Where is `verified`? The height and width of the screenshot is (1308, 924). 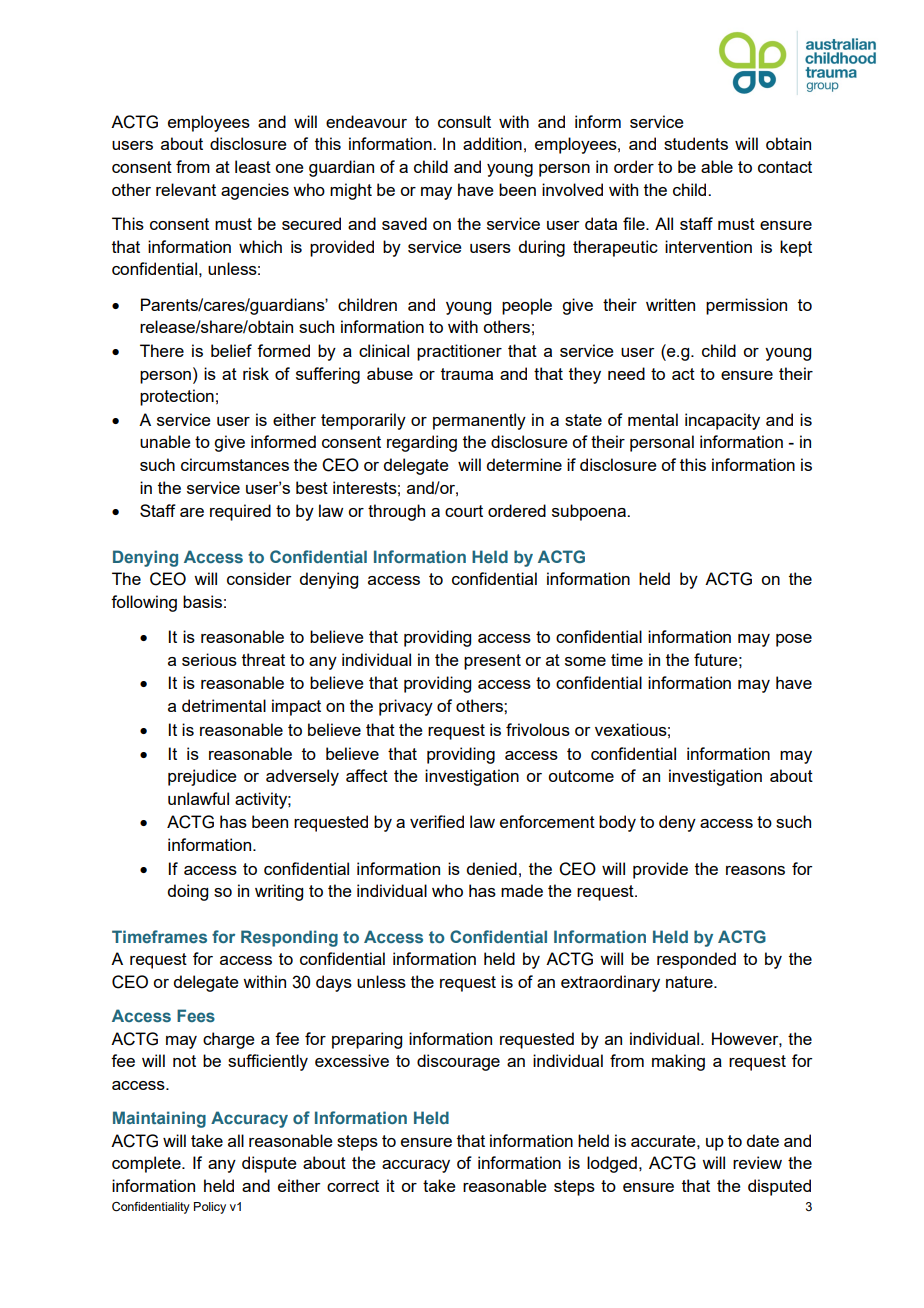
verified is located at coordinates (437, 821).
